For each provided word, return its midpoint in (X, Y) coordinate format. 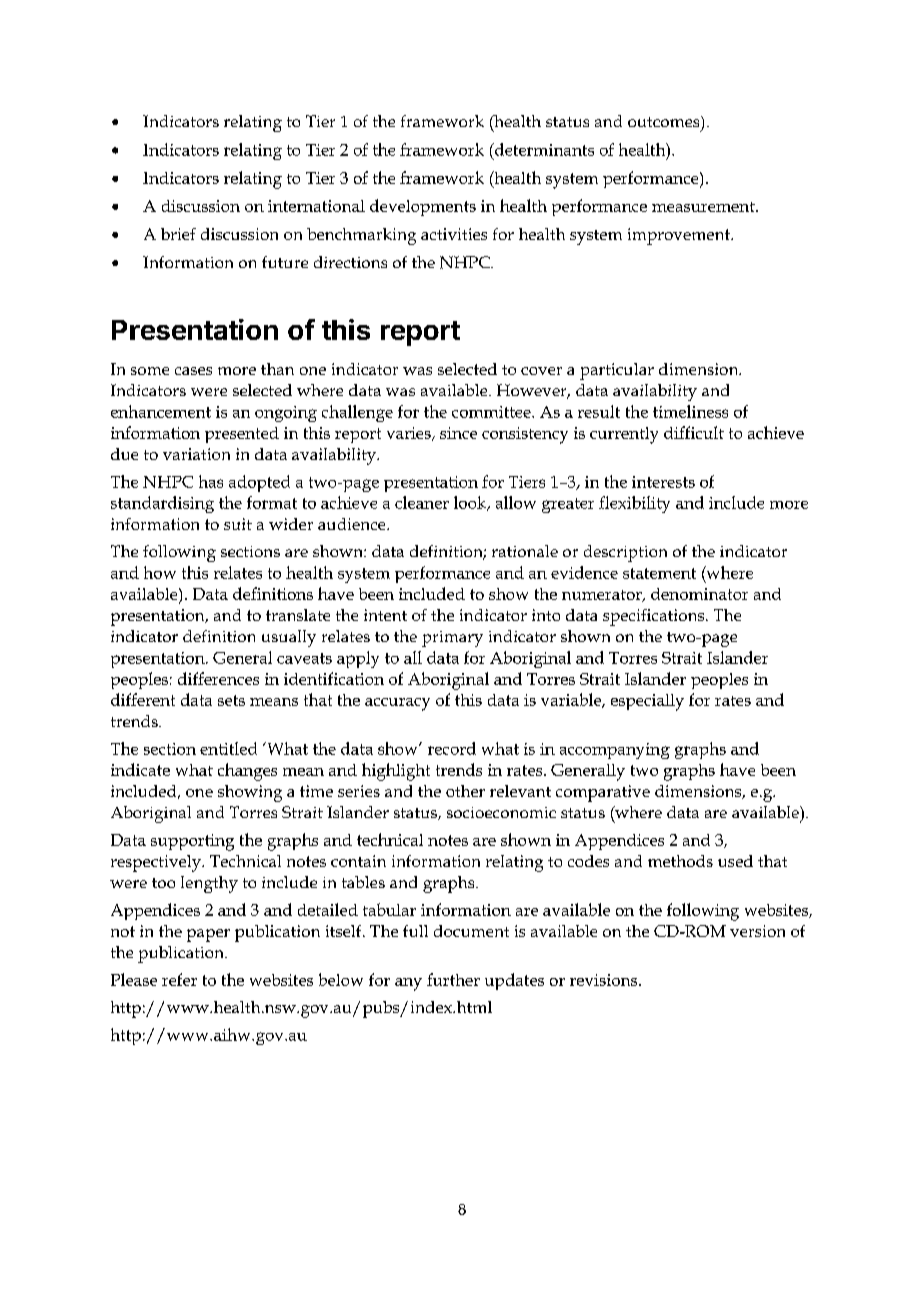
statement (659, 573)
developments (423, 207)
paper (208, 935)
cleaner (422, 502)
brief (178, 234)
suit (238, 524)
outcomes (665, 121)
